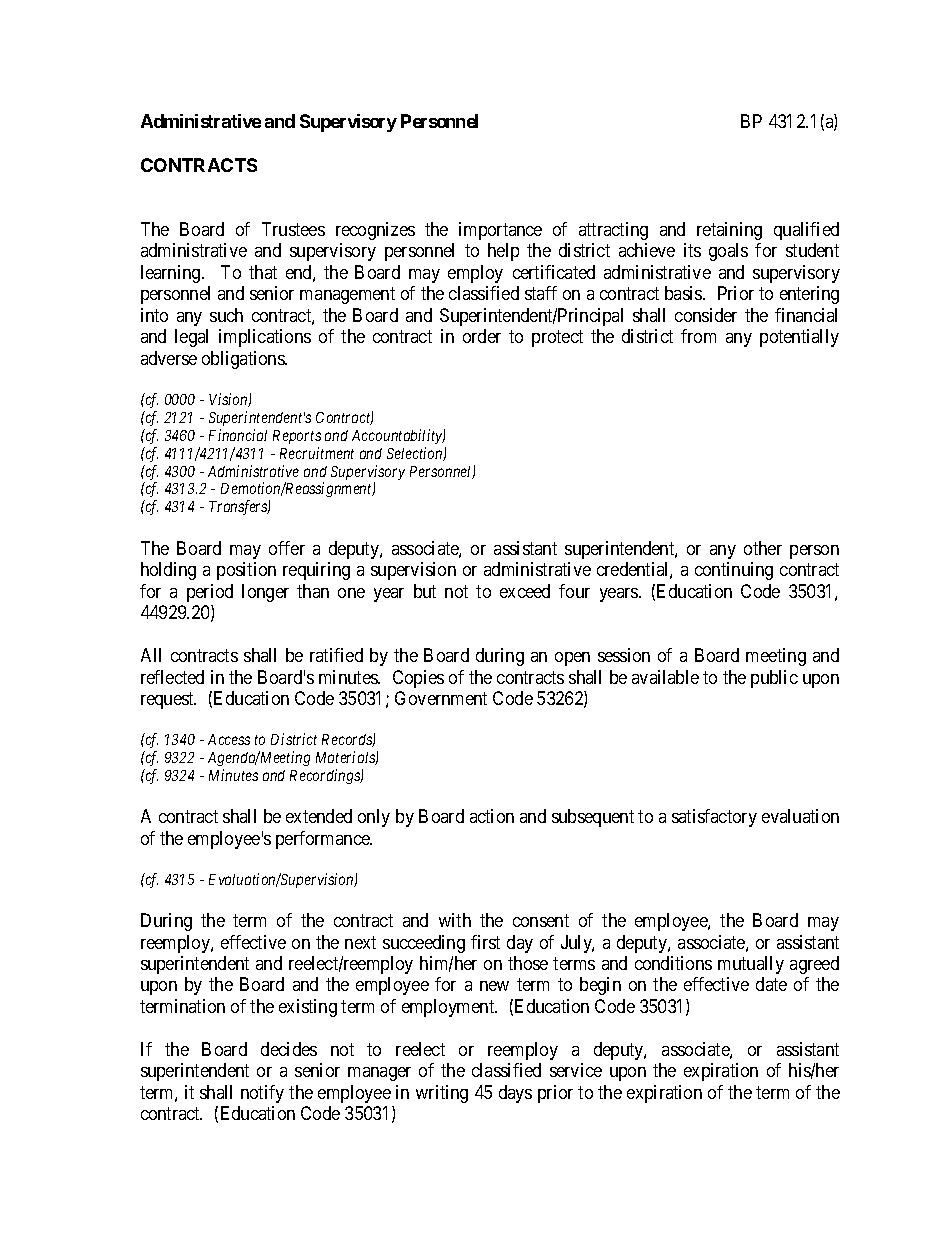 This screenshot has width=952, height=1233. Describe the element at coordinates (324, 840) in the screenshot. I see `performance` at that location.
